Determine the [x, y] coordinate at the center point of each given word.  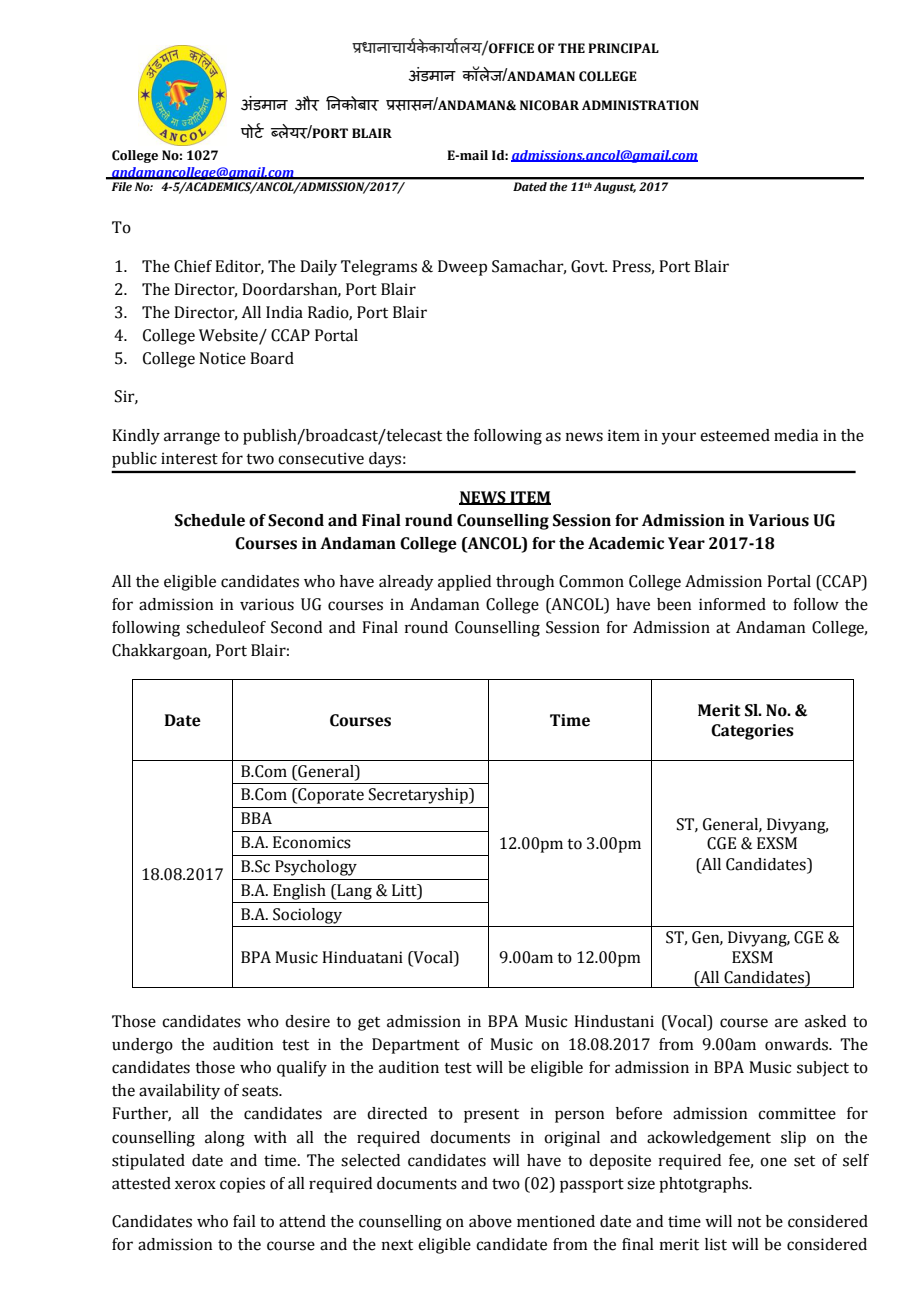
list [716, 1244]
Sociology [307, 916]
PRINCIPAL [623, 48]
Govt [589, 266]
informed [732, 604]
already [406, 583]
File [122, 186]
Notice [222, 358]
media [796, 435]
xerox [195, 1185]
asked [825, 1021]
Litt [405, 890]
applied [464, 583]
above [490, 1221]
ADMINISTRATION [640, 105]
